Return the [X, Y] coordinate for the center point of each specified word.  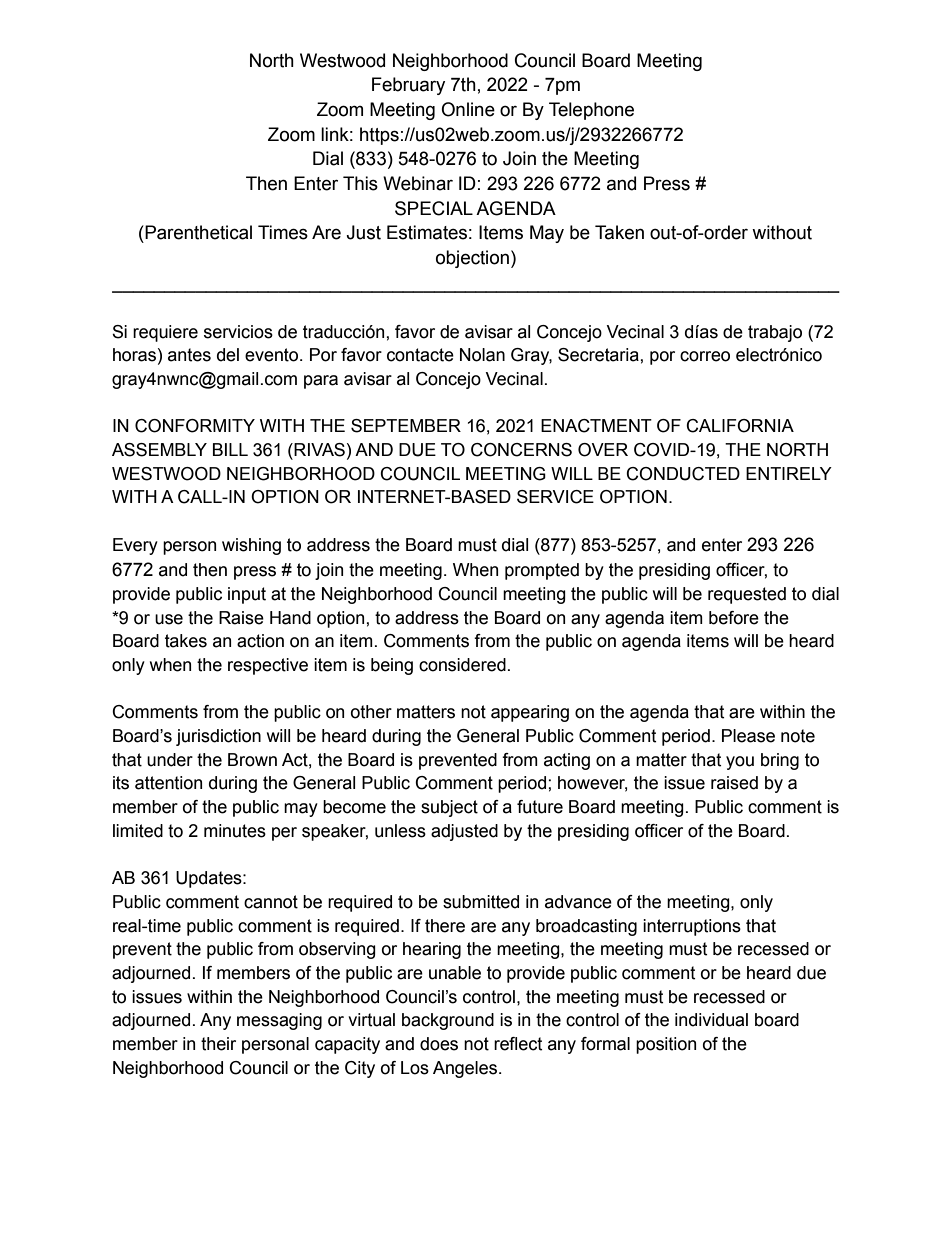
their [218, 1044]
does [439, 1044]
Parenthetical [197, 232]
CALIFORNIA [740, 426]
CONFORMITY [195, 426]
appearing [530, 713]
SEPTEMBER [406, 426]
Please [748, 736]
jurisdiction [218, 737]
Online [468, 109]
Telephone [591, 111]
